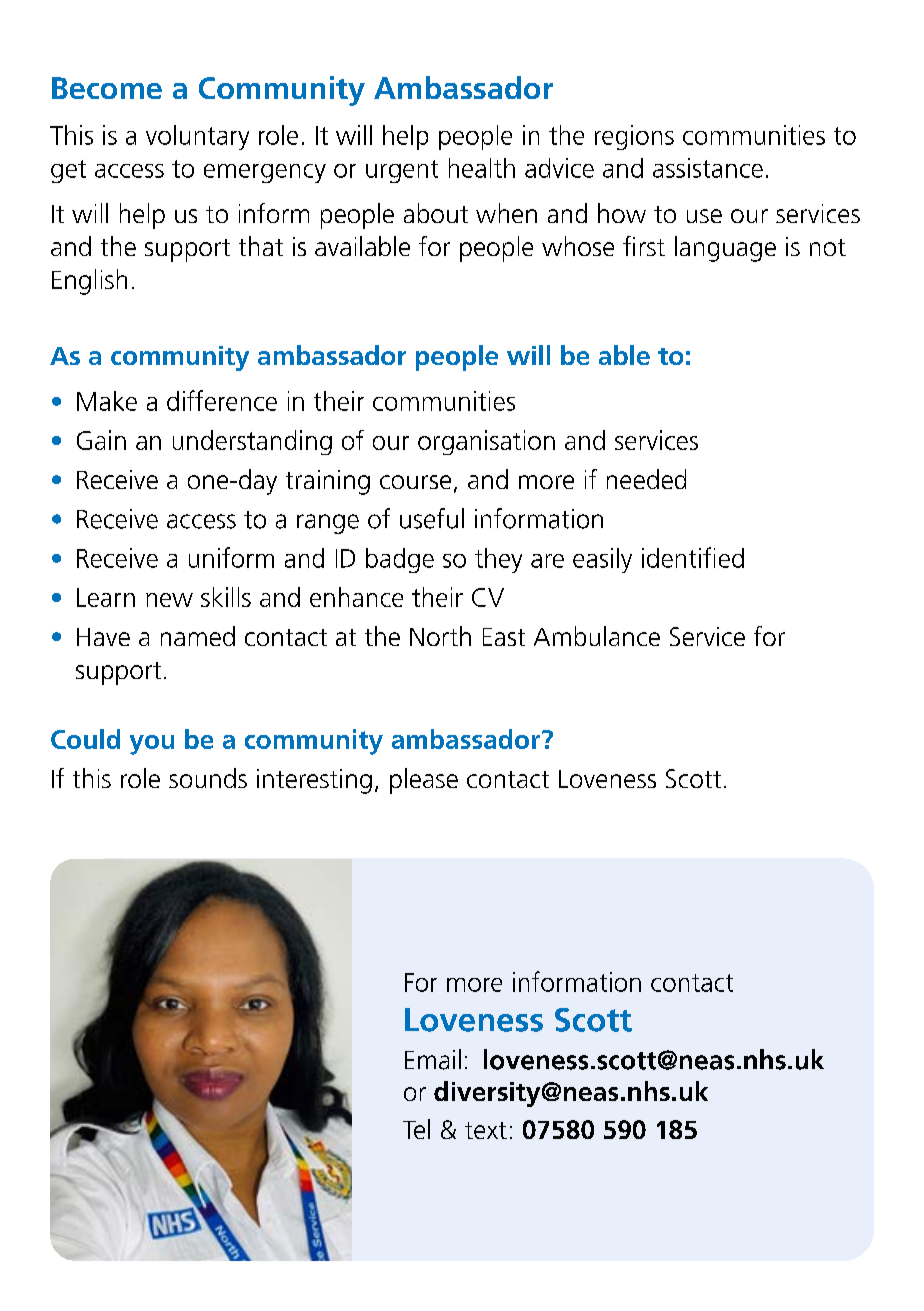 This screenshot has width=924, height=1311. Describe the element at coordinates (433, 1059) in the screenshot. I see `Email` at that location.
